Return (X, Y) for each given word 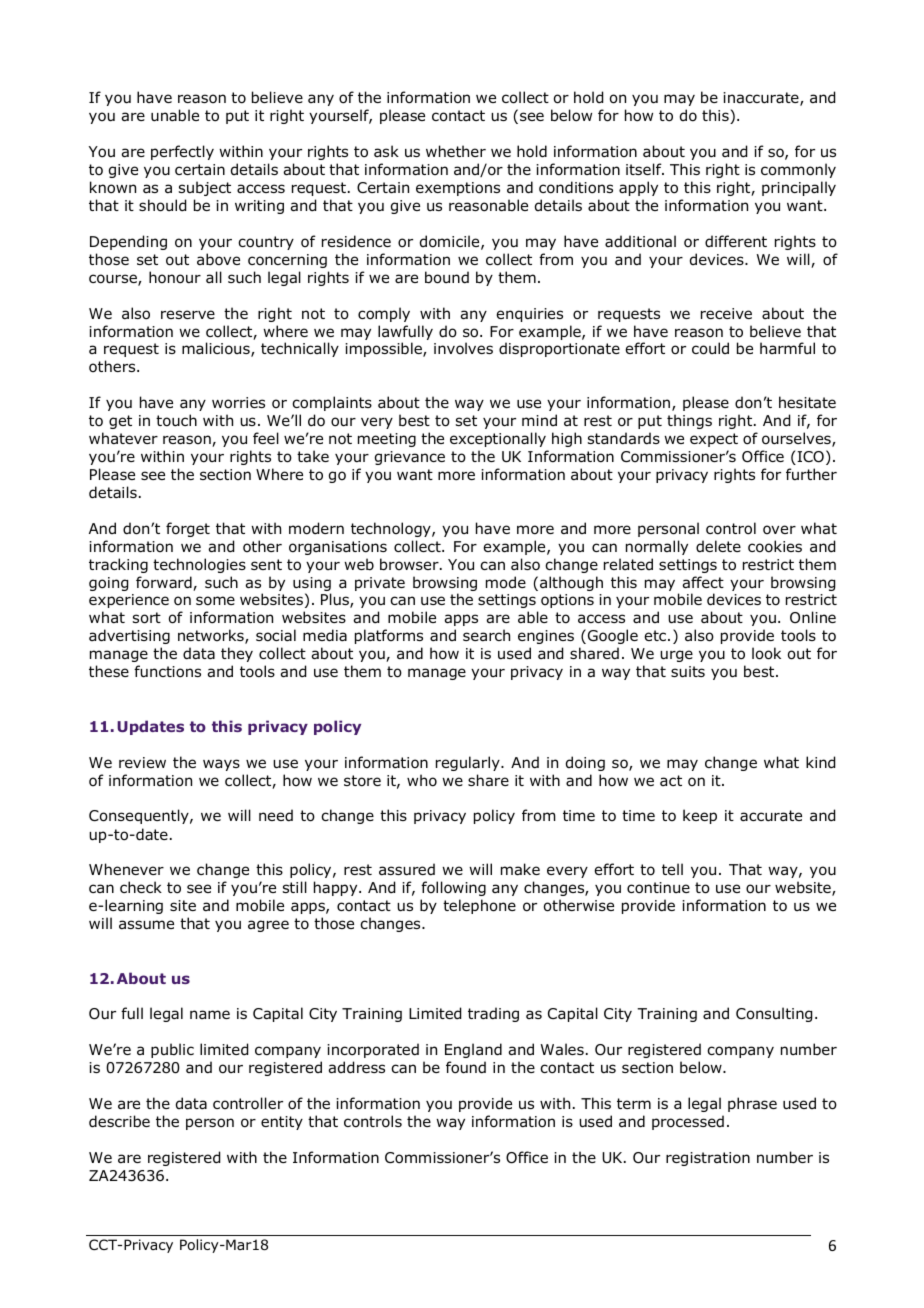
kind (820, 762)
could (710, 348)
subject (205, 188)
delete (718, 546)
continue (658, 888)
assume (146, 925)
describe (119, 1121)
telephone (479, 906)
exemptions (458, 189)
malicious (217, 349)
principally (799, 188)
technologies (199, 565)
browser (410, 564)
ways (221, 765)
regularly (469, 763)
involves (463, 348)
